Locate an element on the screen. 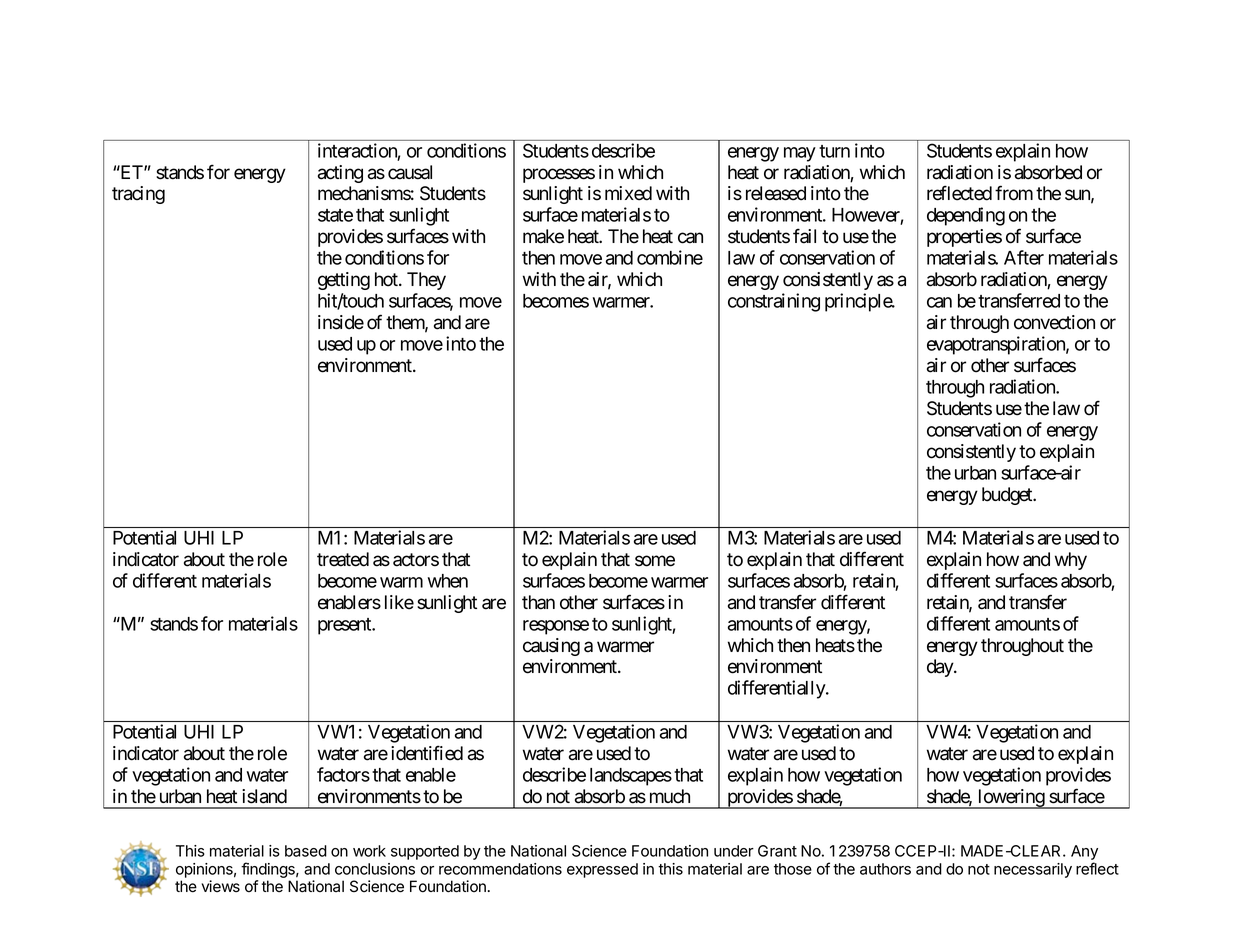  convection is located at coordinates (1054, 322).
